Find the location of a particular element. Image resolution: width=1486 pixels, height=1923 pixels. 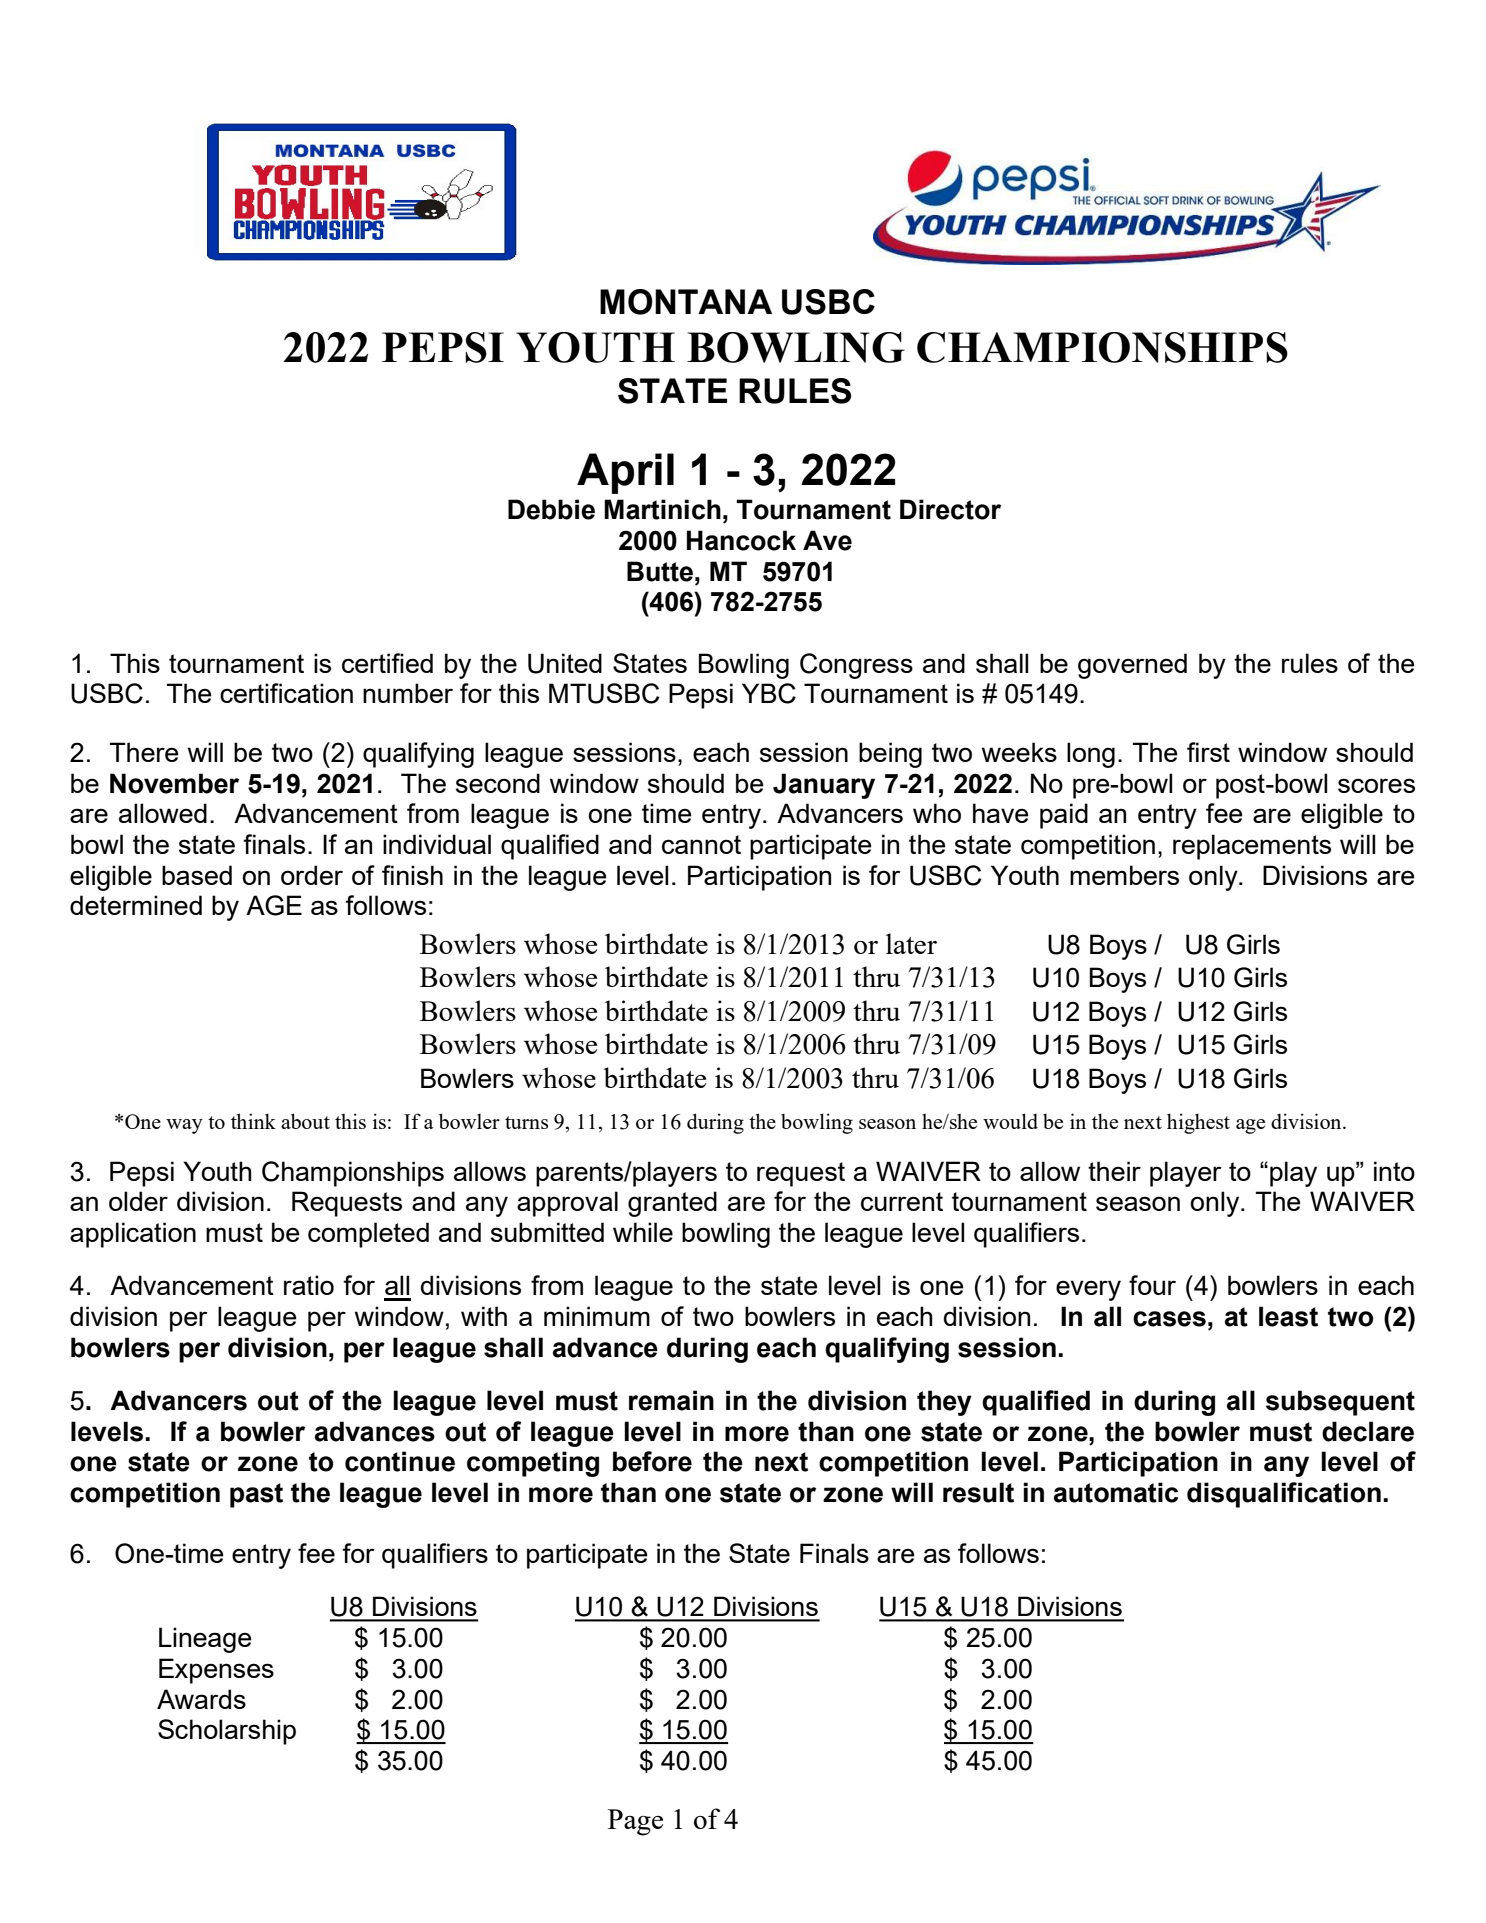

Scholarship is located at coordinates (227, 1732).
